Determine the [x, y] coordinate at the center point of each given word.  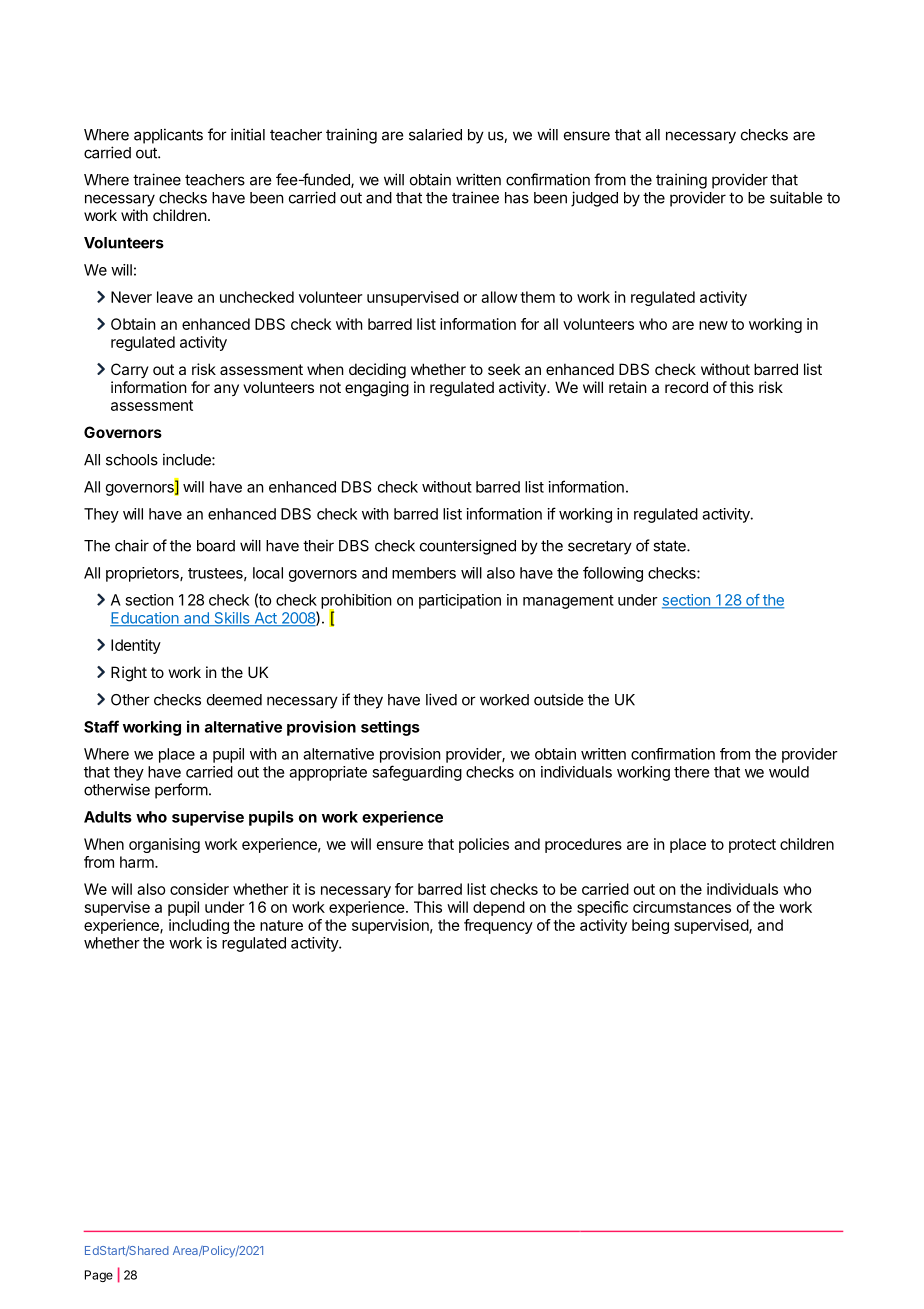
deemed [234, 700]
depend [499, 908]
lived [441, 699]
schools [132, 460]
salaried [435, 134]
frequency [498, 926]
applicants [168, 136]
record [686, 387]
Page [99, 1276]
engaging [377, 389]
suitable [796, 197]
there [692, 772]
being [650, 926]
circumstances [682, 907]
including [199, 926]
